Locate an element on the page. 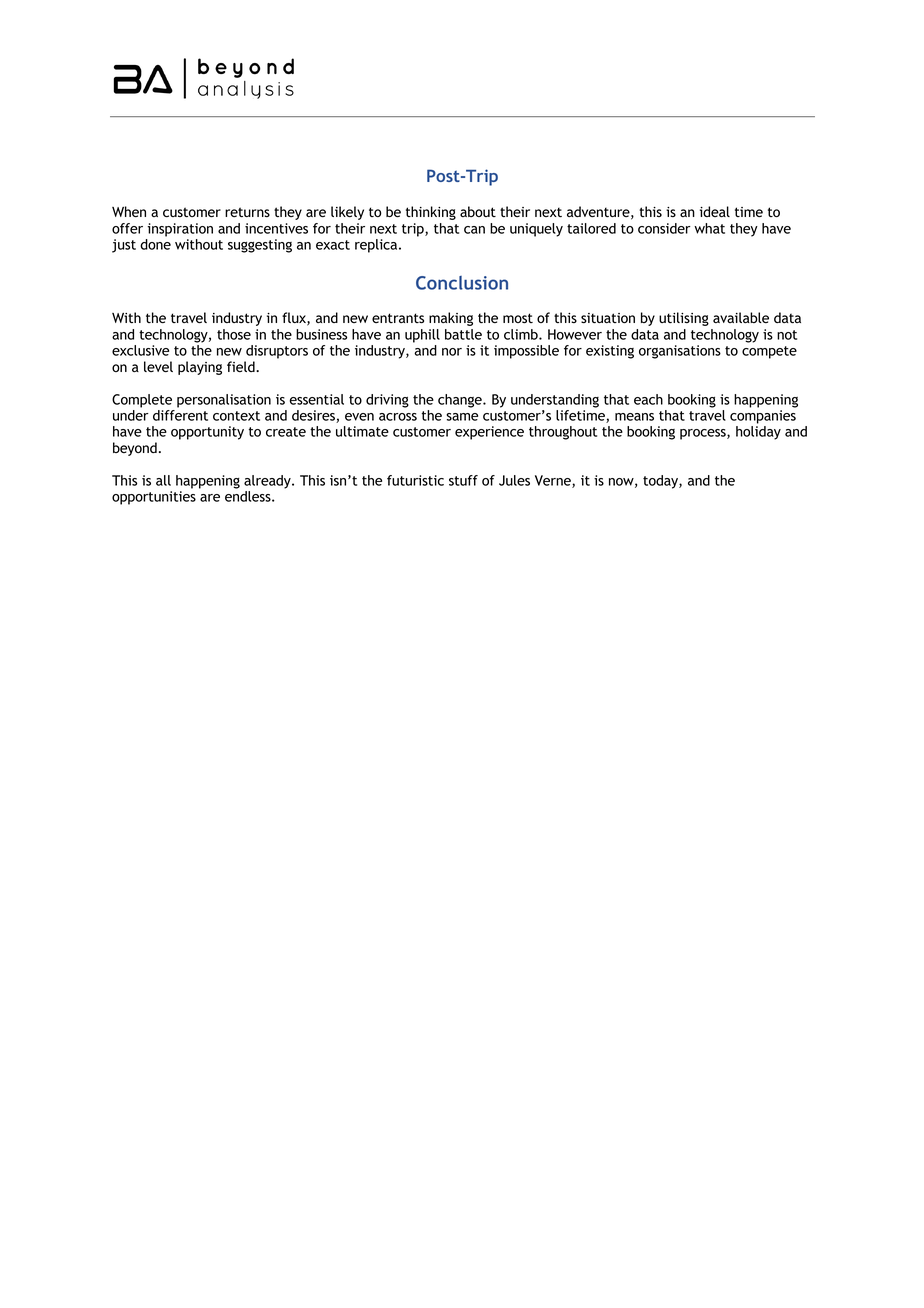  change is located at coordinates (461, 401).
